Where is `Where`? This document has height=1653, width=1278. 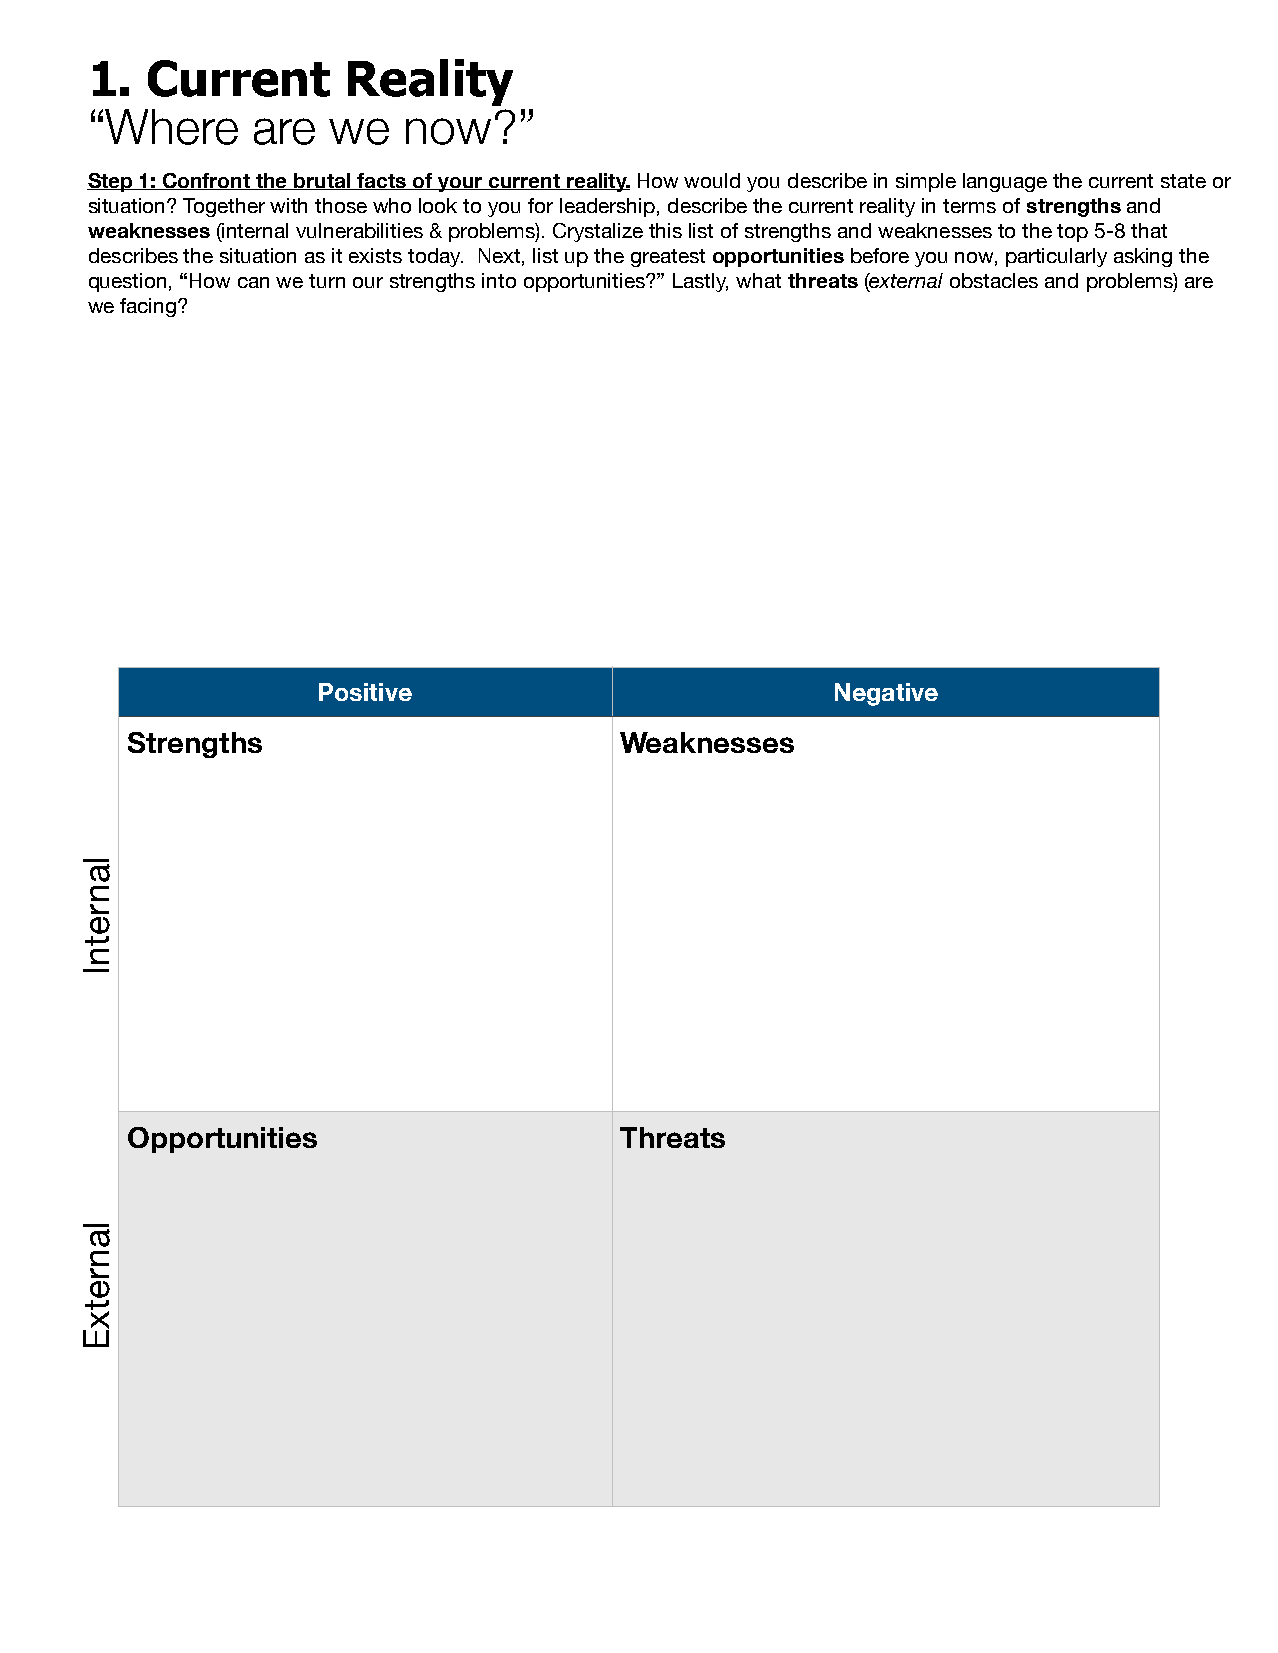 Where is located at coordinates (171, 127).
